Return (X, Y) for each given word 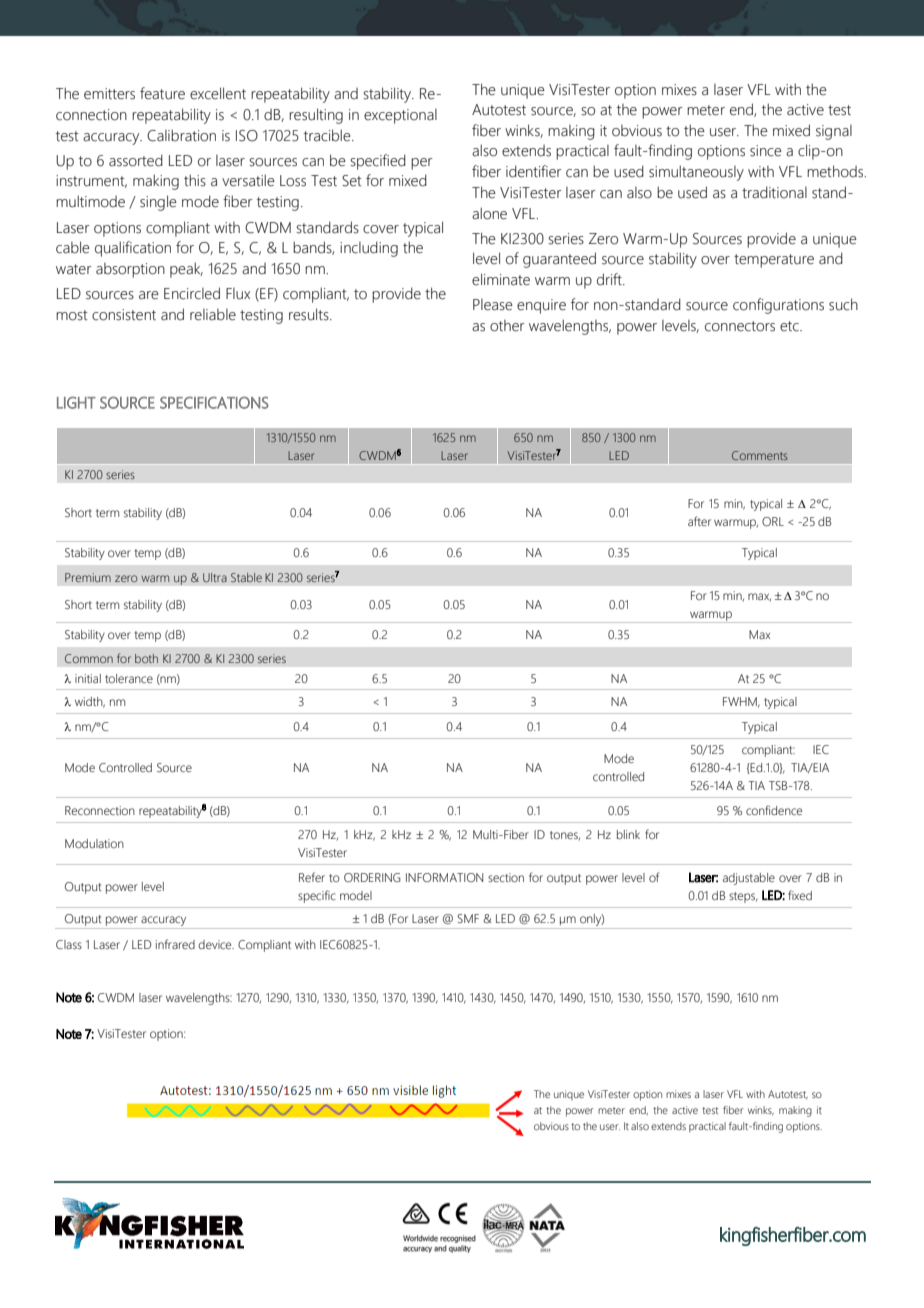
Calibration (181, 135)
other (507, 326)
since (766, 151)
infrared (175, 944)
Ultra (215, 577)
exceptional (400, 116)
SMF (468, 918)
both (146, 658)
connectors (740, 326)
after (699, 521)
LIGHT (76, 403)
